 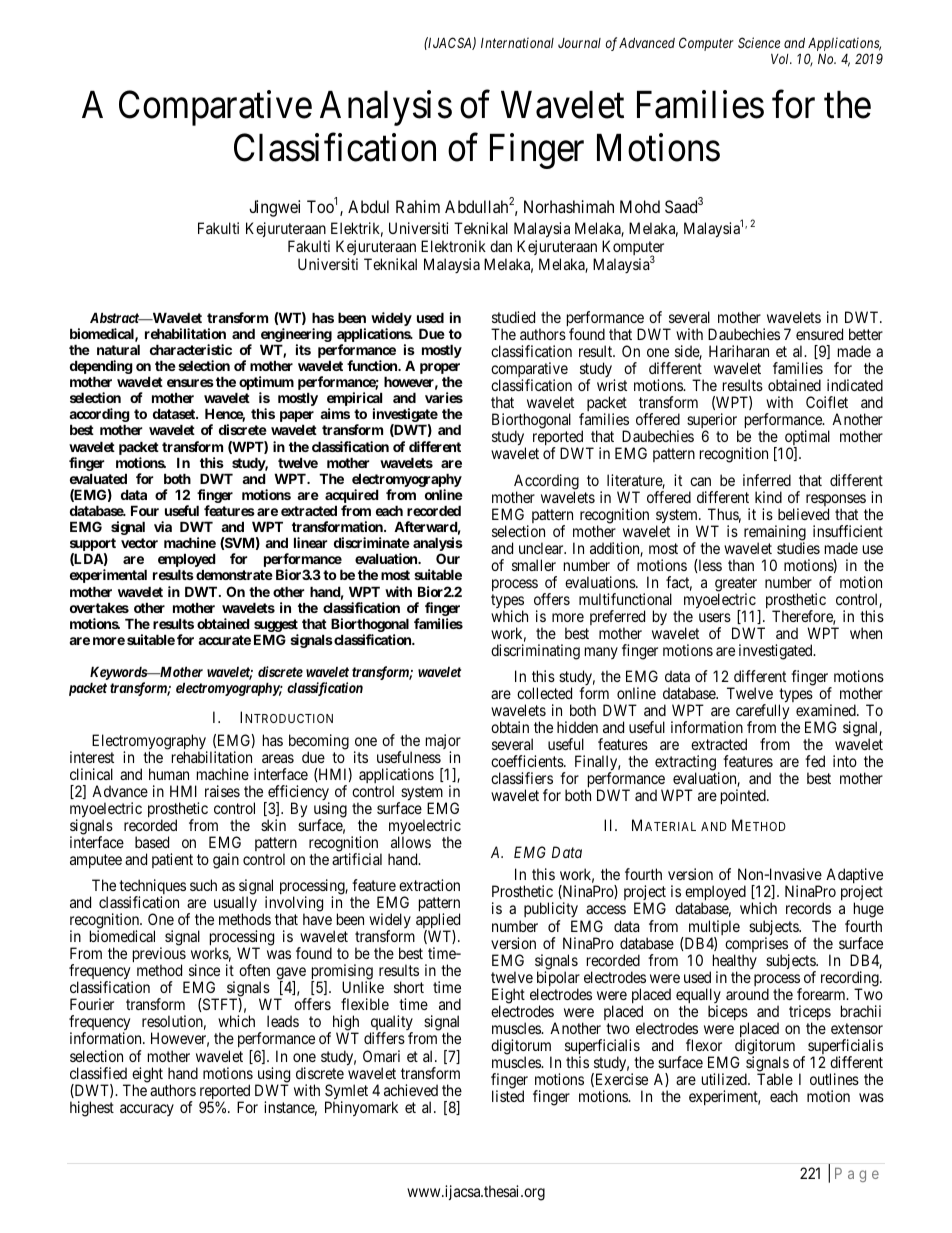 I want to click on studied, so click(x=513, y=317).
